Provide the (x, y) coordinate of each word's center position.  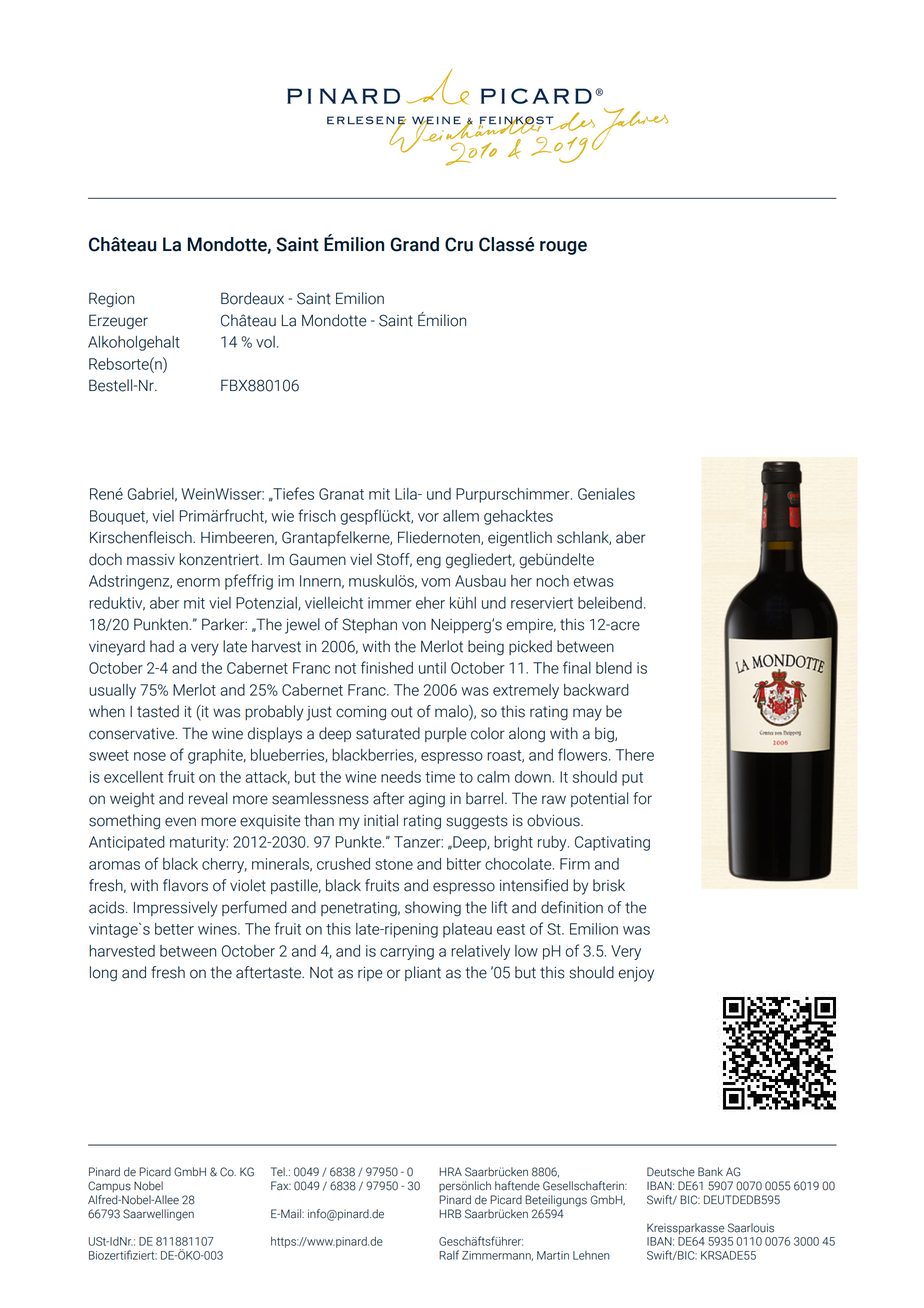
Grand (414, 244)
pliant (423, 973)
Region (111, 300)
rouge (563, 248)
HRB (450, 1213)
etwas (593, 581)
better (174, 929)
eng (428, 562)
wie (282, 516)
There (635, 755)
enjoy (636, 974)
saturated (388, 733)
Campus (109, 1187)
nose (150, 756)
